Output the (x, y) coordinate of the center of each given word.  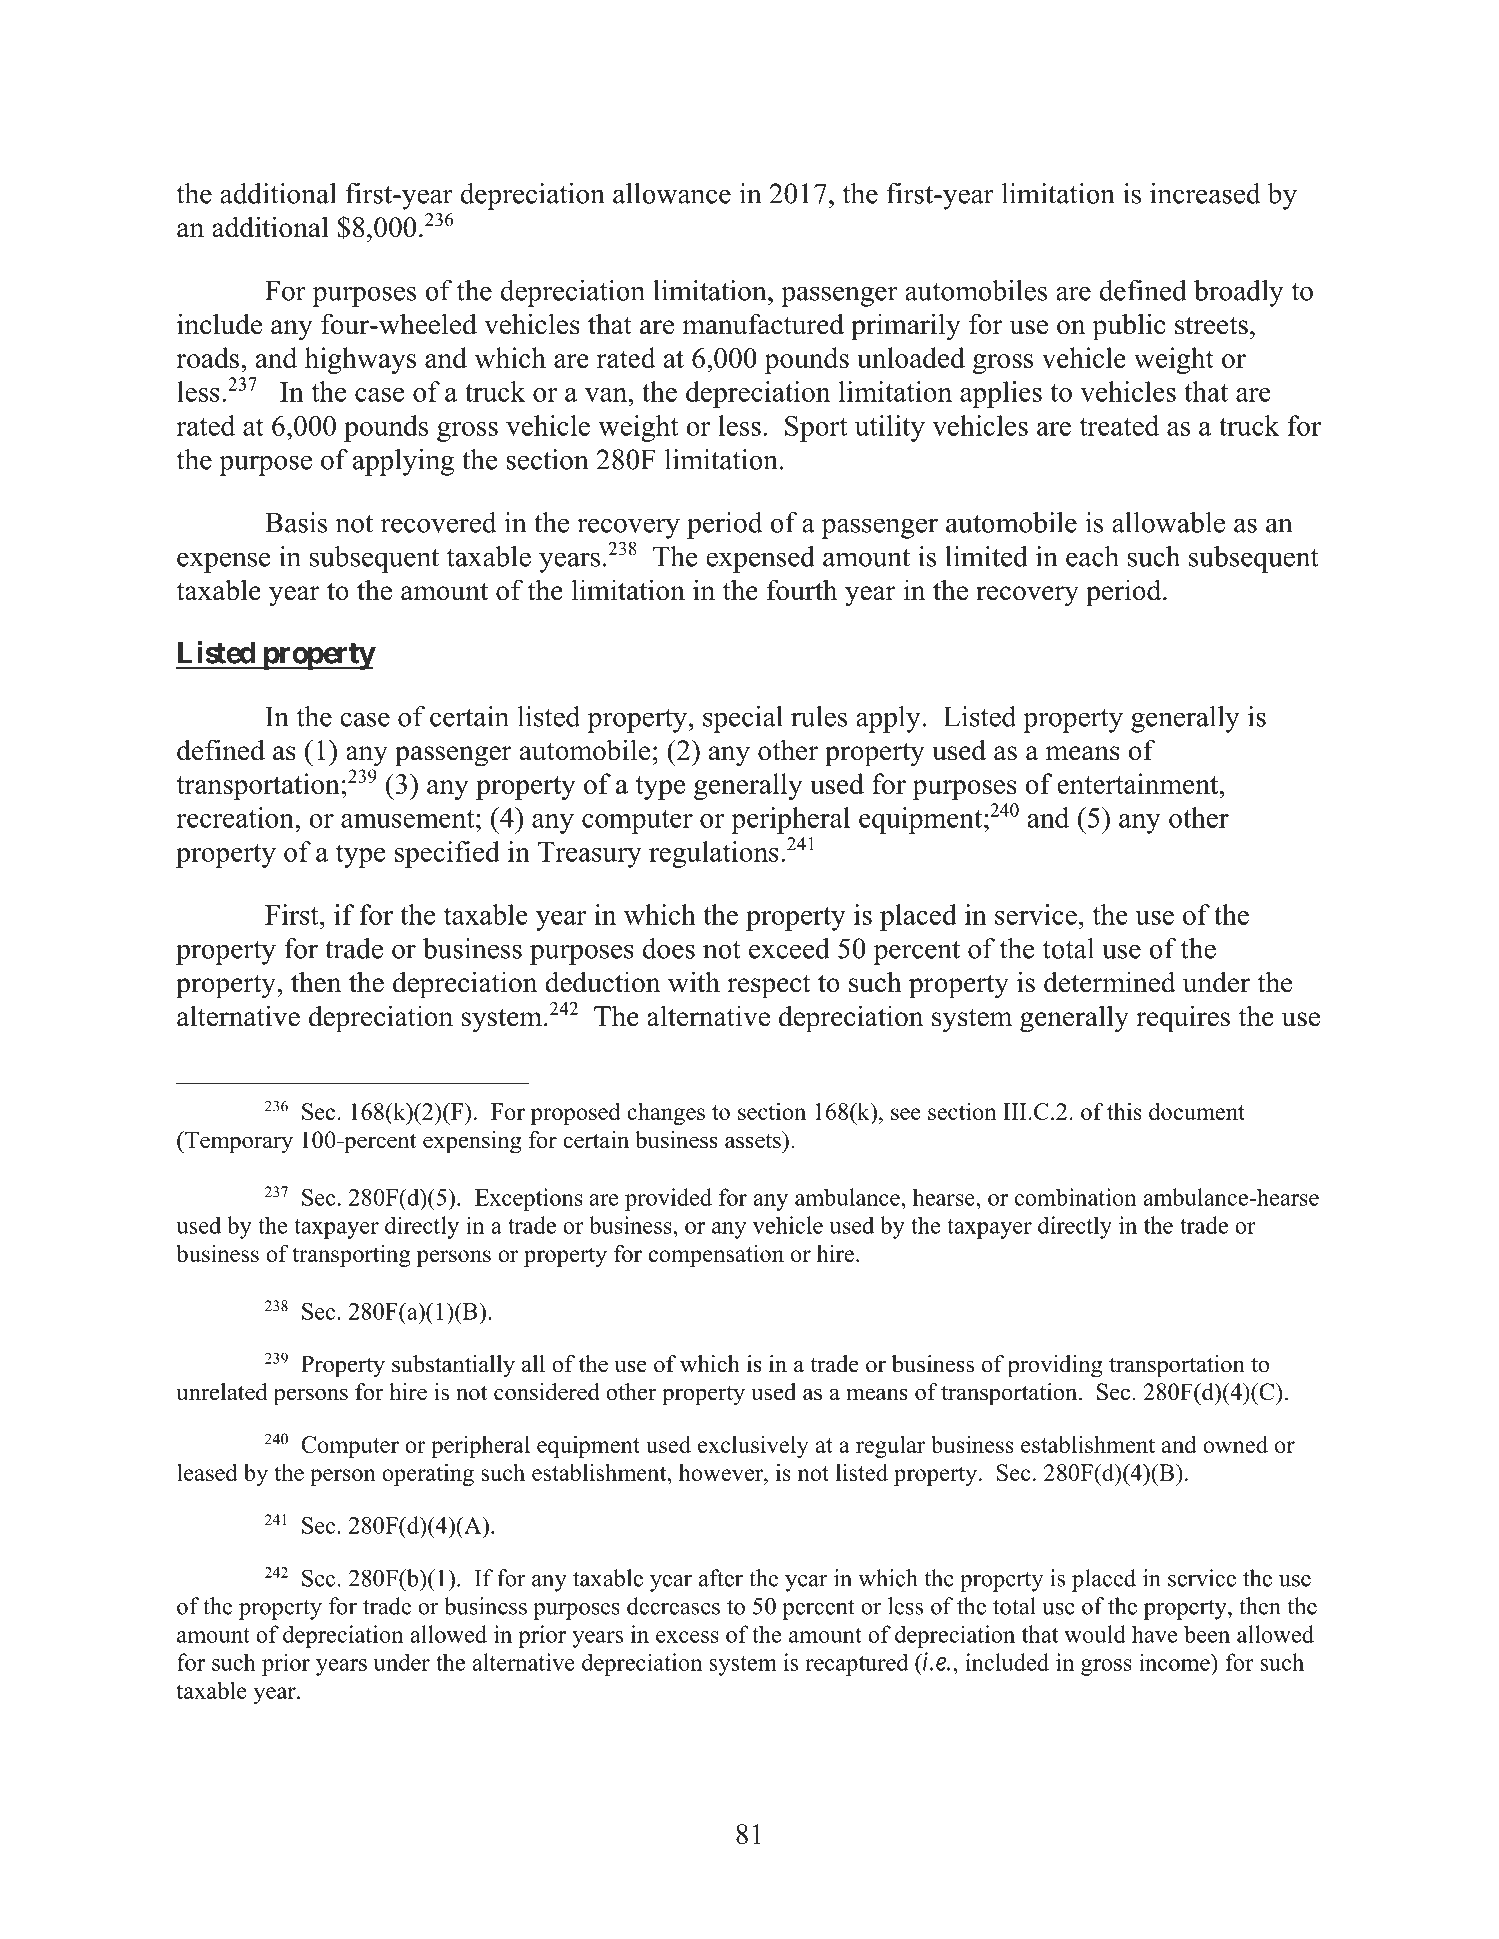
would (1095, 1634)
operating (428, 1474)
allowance (672, 193)
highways (360, 360)
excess (687, 1637)
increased (1205, 193)
